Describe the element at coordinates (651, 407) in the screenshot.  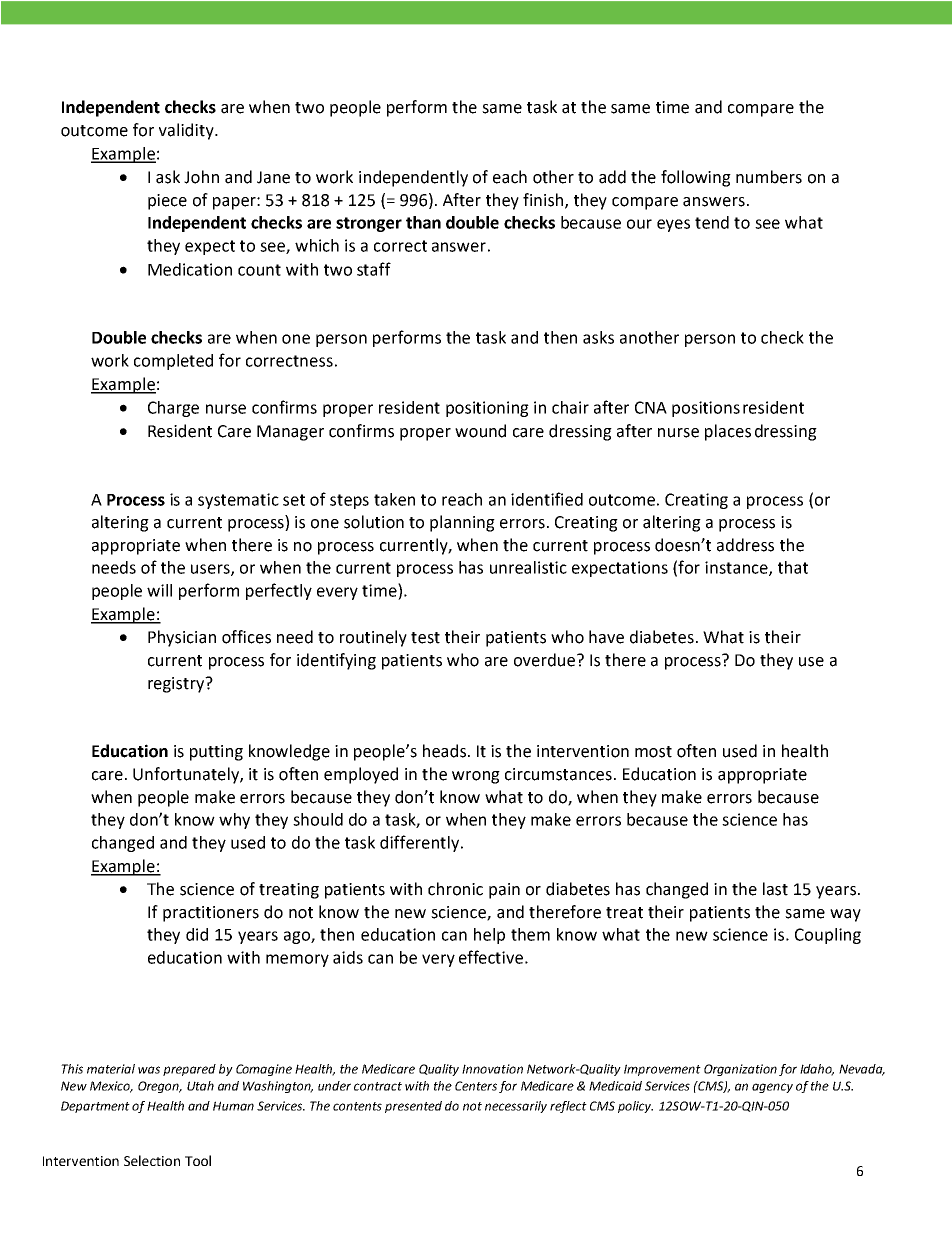
I see `CNA` at that location.
